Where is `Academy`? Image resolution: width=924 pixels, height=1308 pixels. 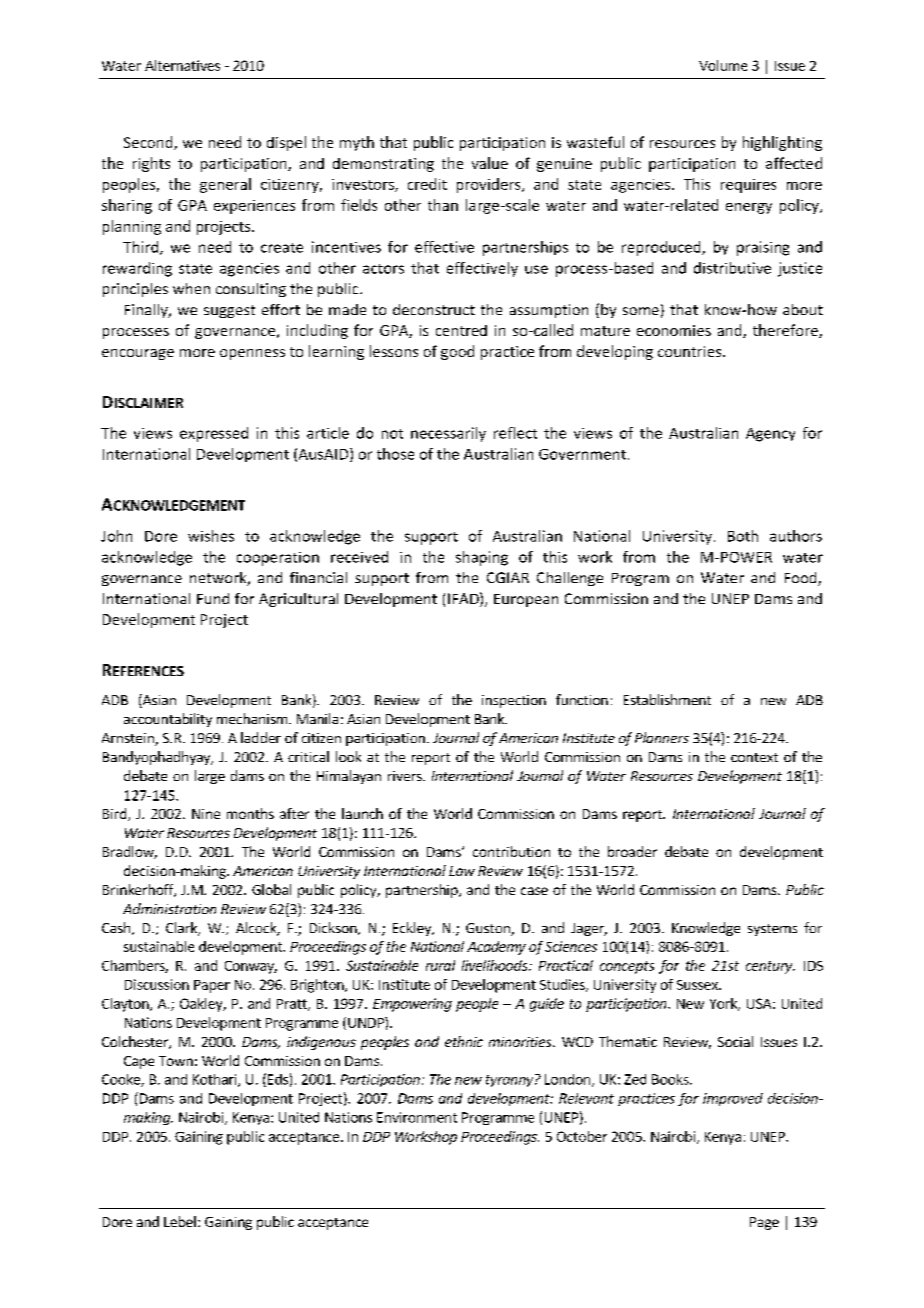 Academy is located at coordinates (496, 948).
